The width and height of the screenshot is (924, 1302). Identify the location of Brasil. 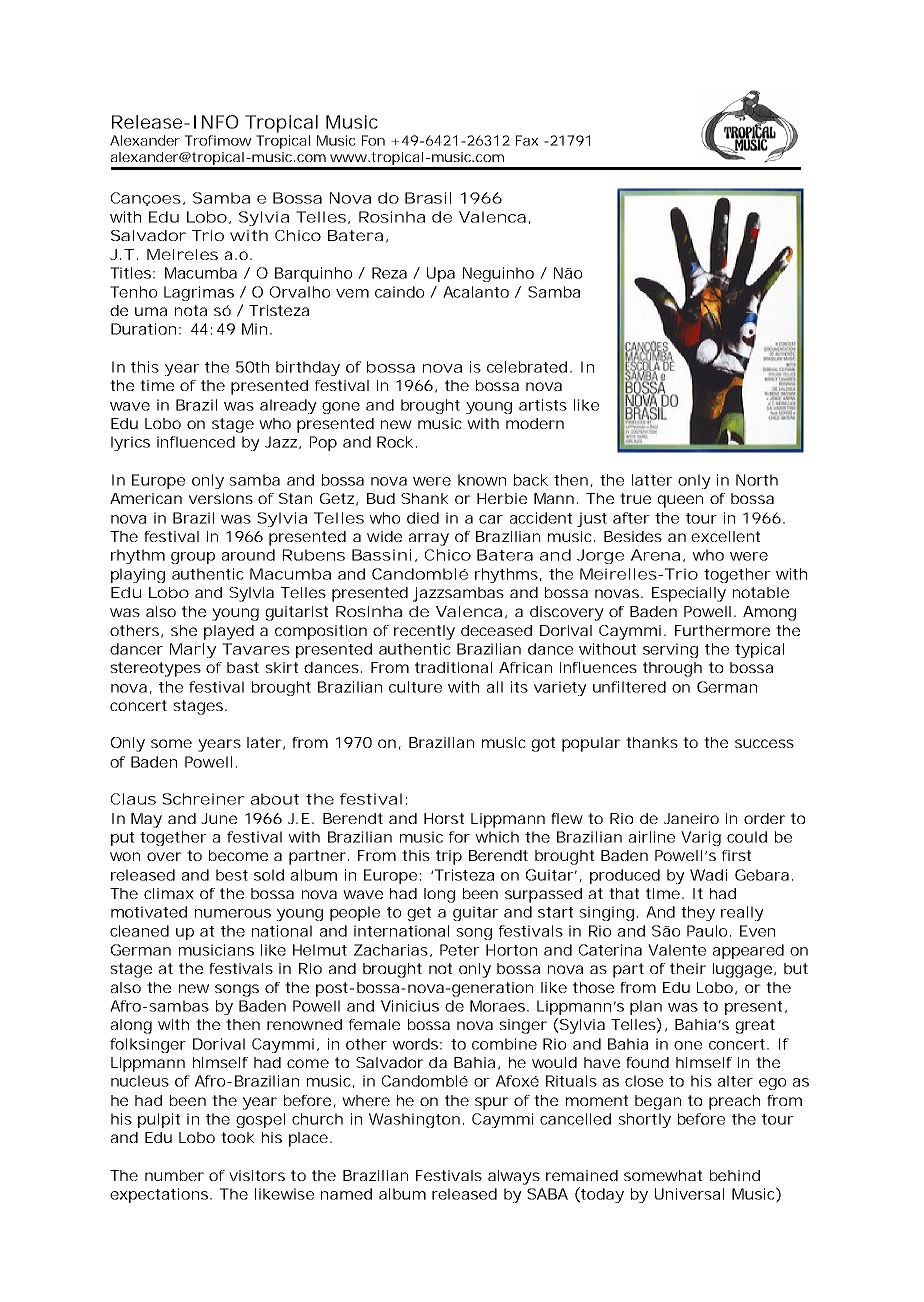
(428, 198).
